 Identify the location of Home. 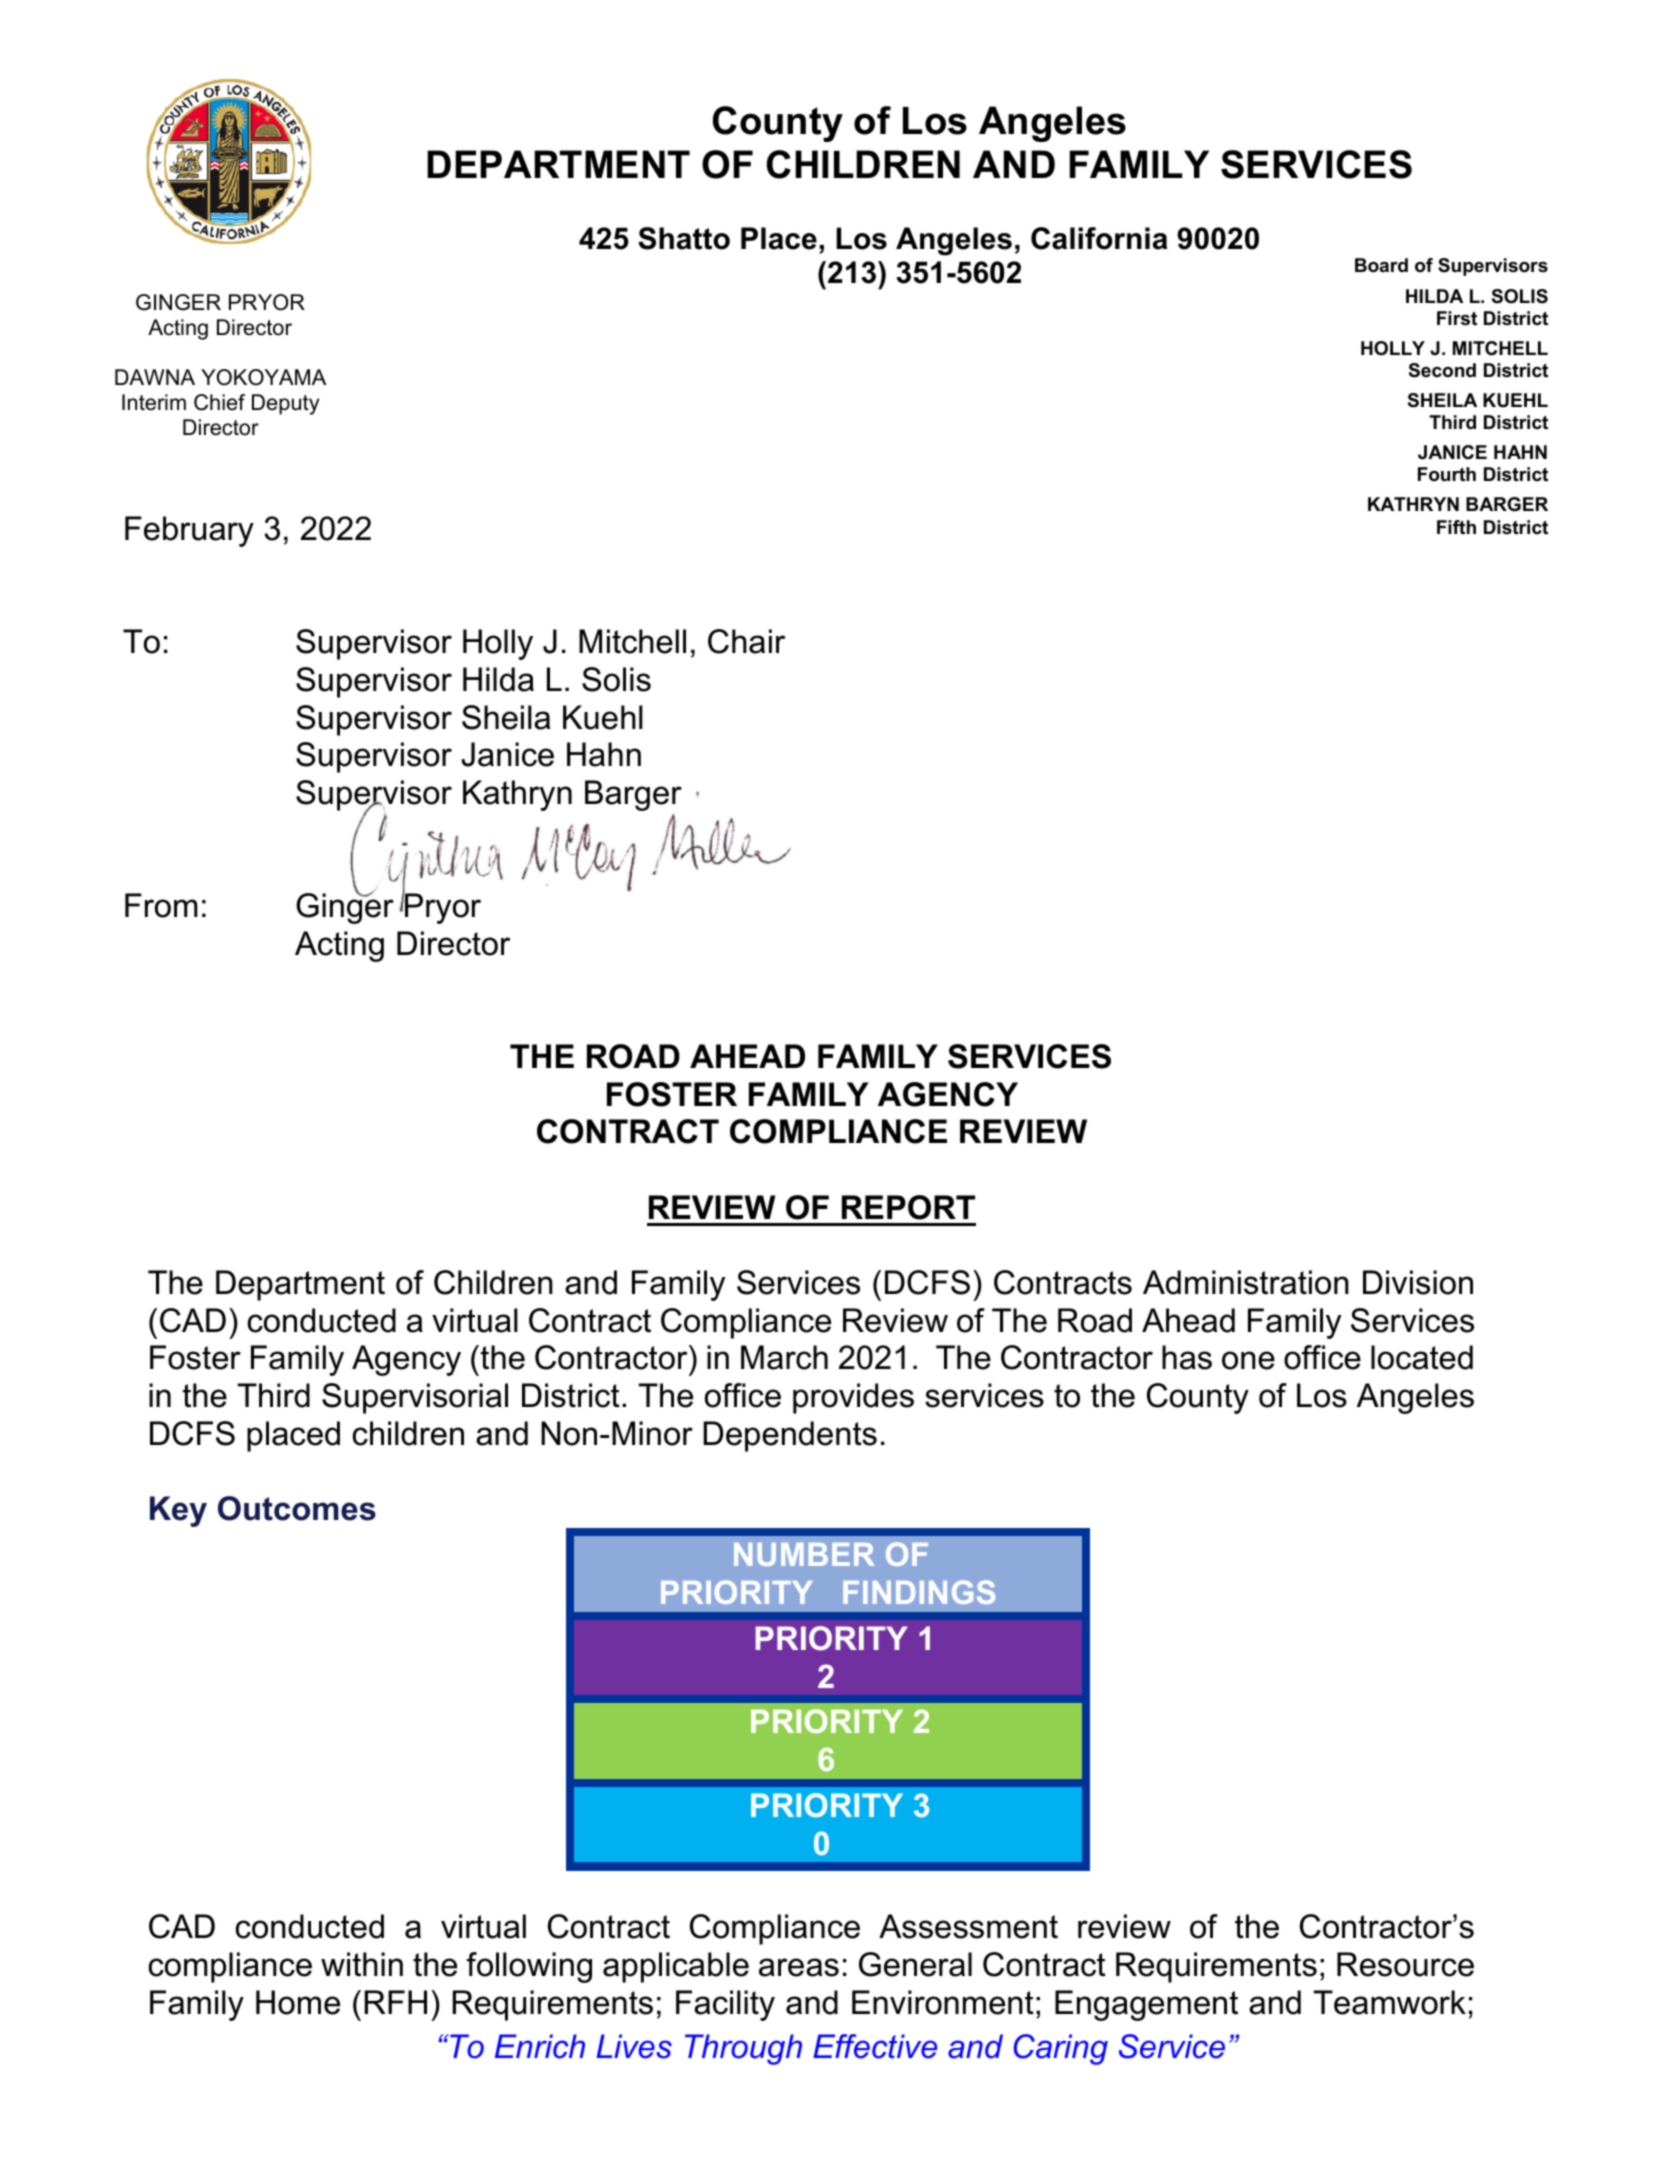
(298, 2002).
